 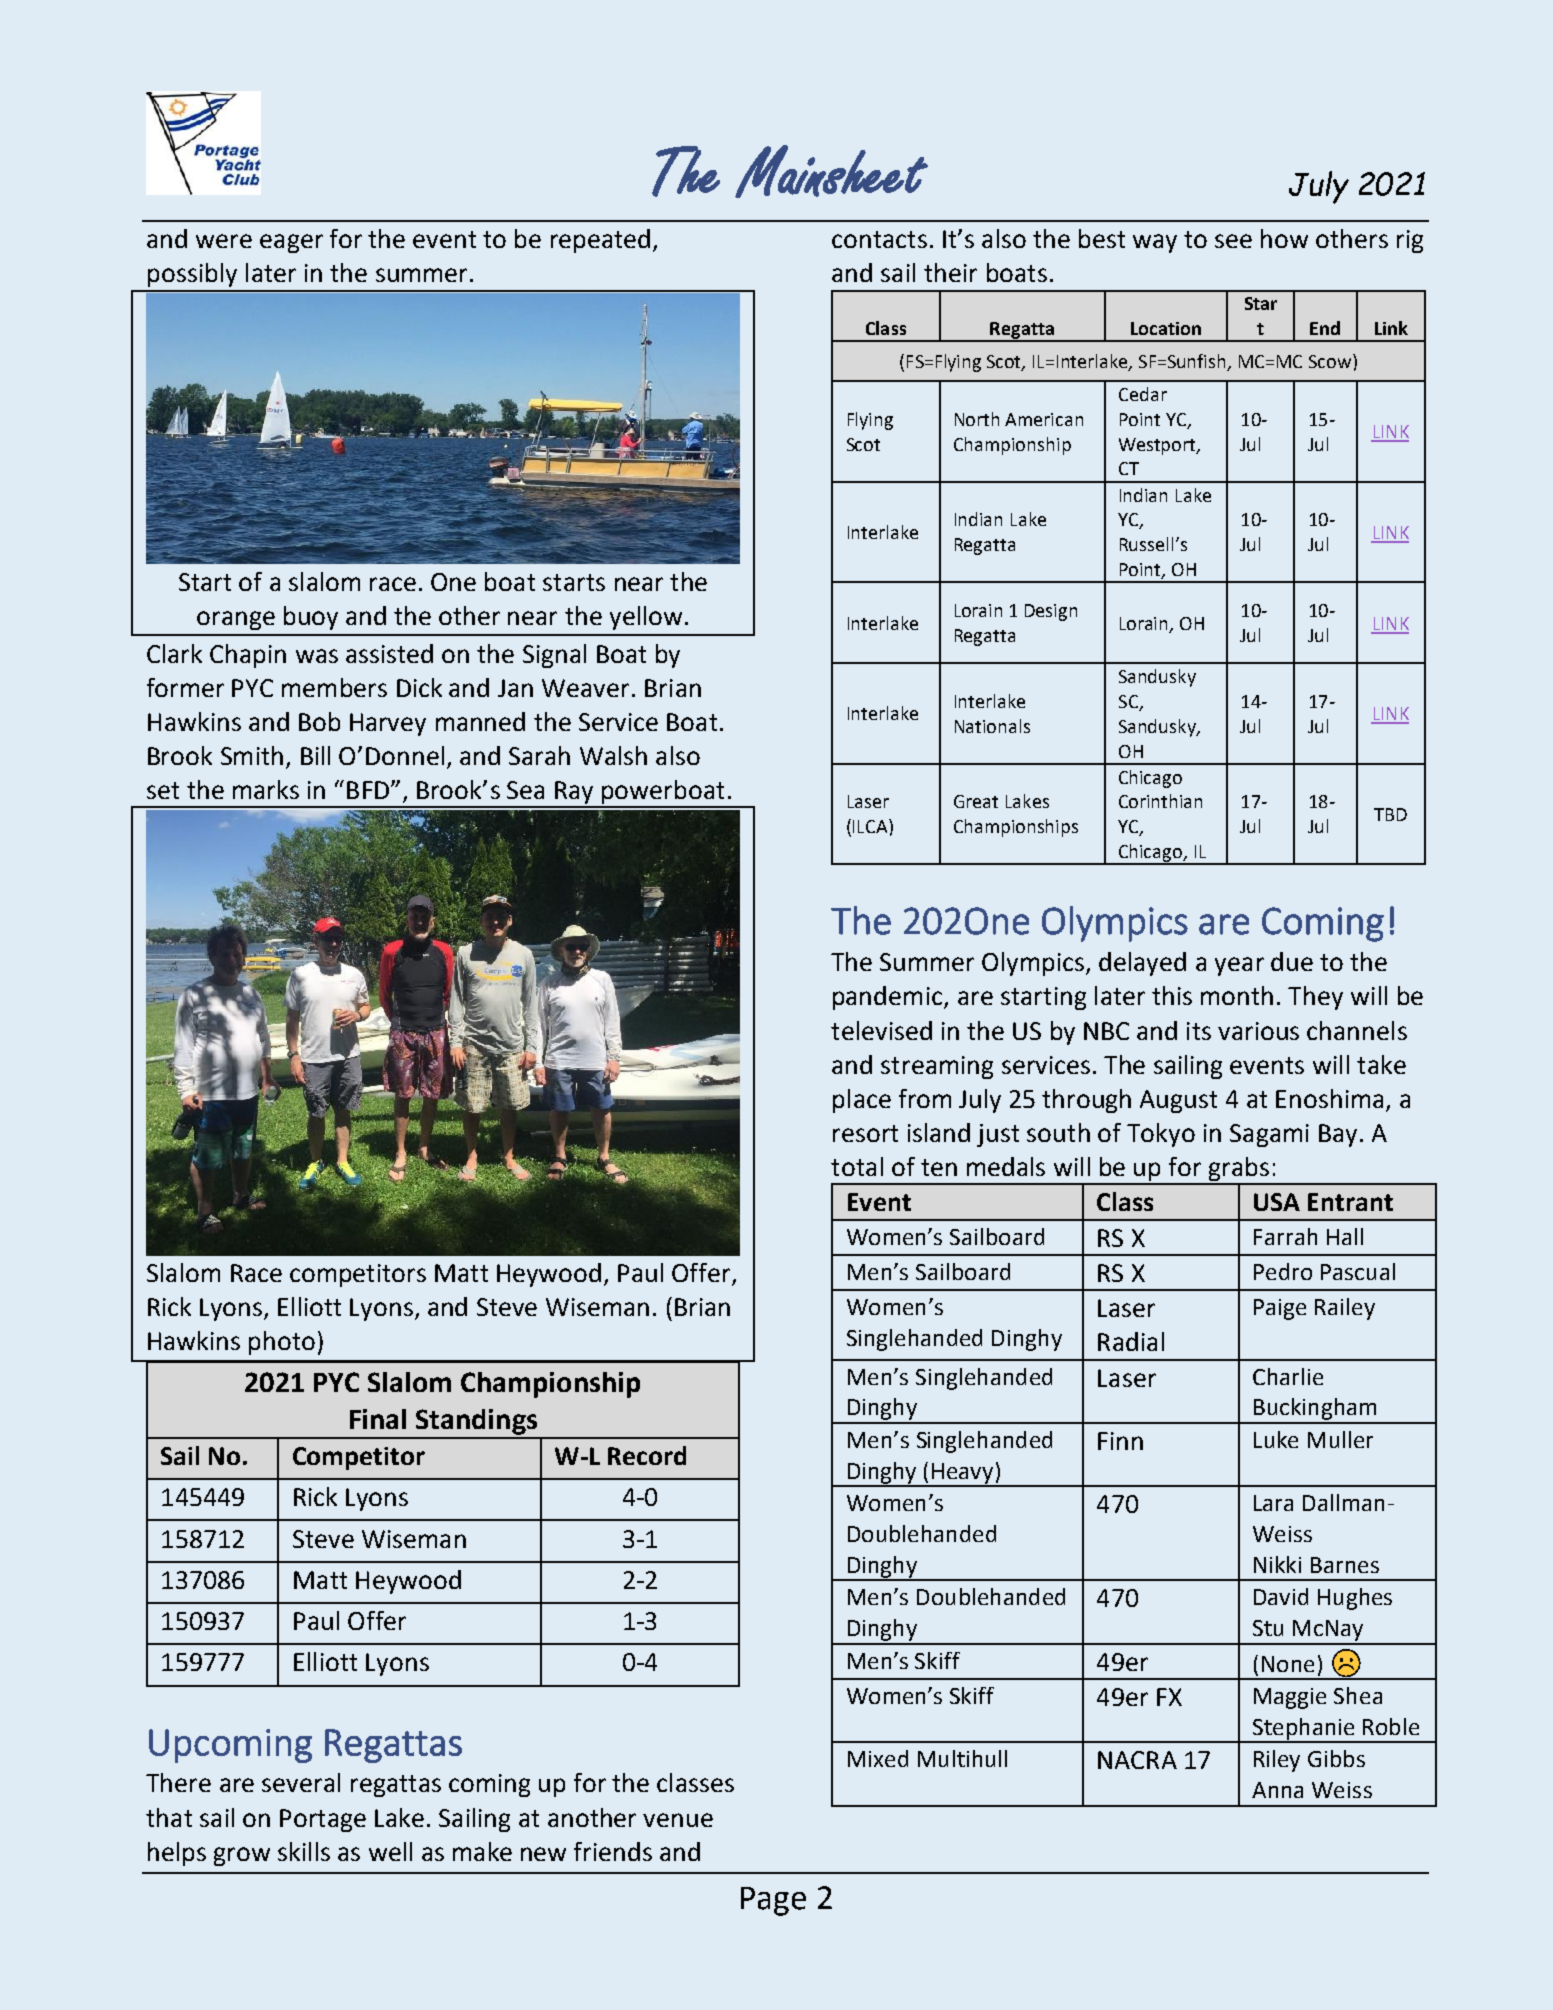 What do you see at coordinates (291, 243) in the document?
I see `eager` at bounding box center [291, 243].
